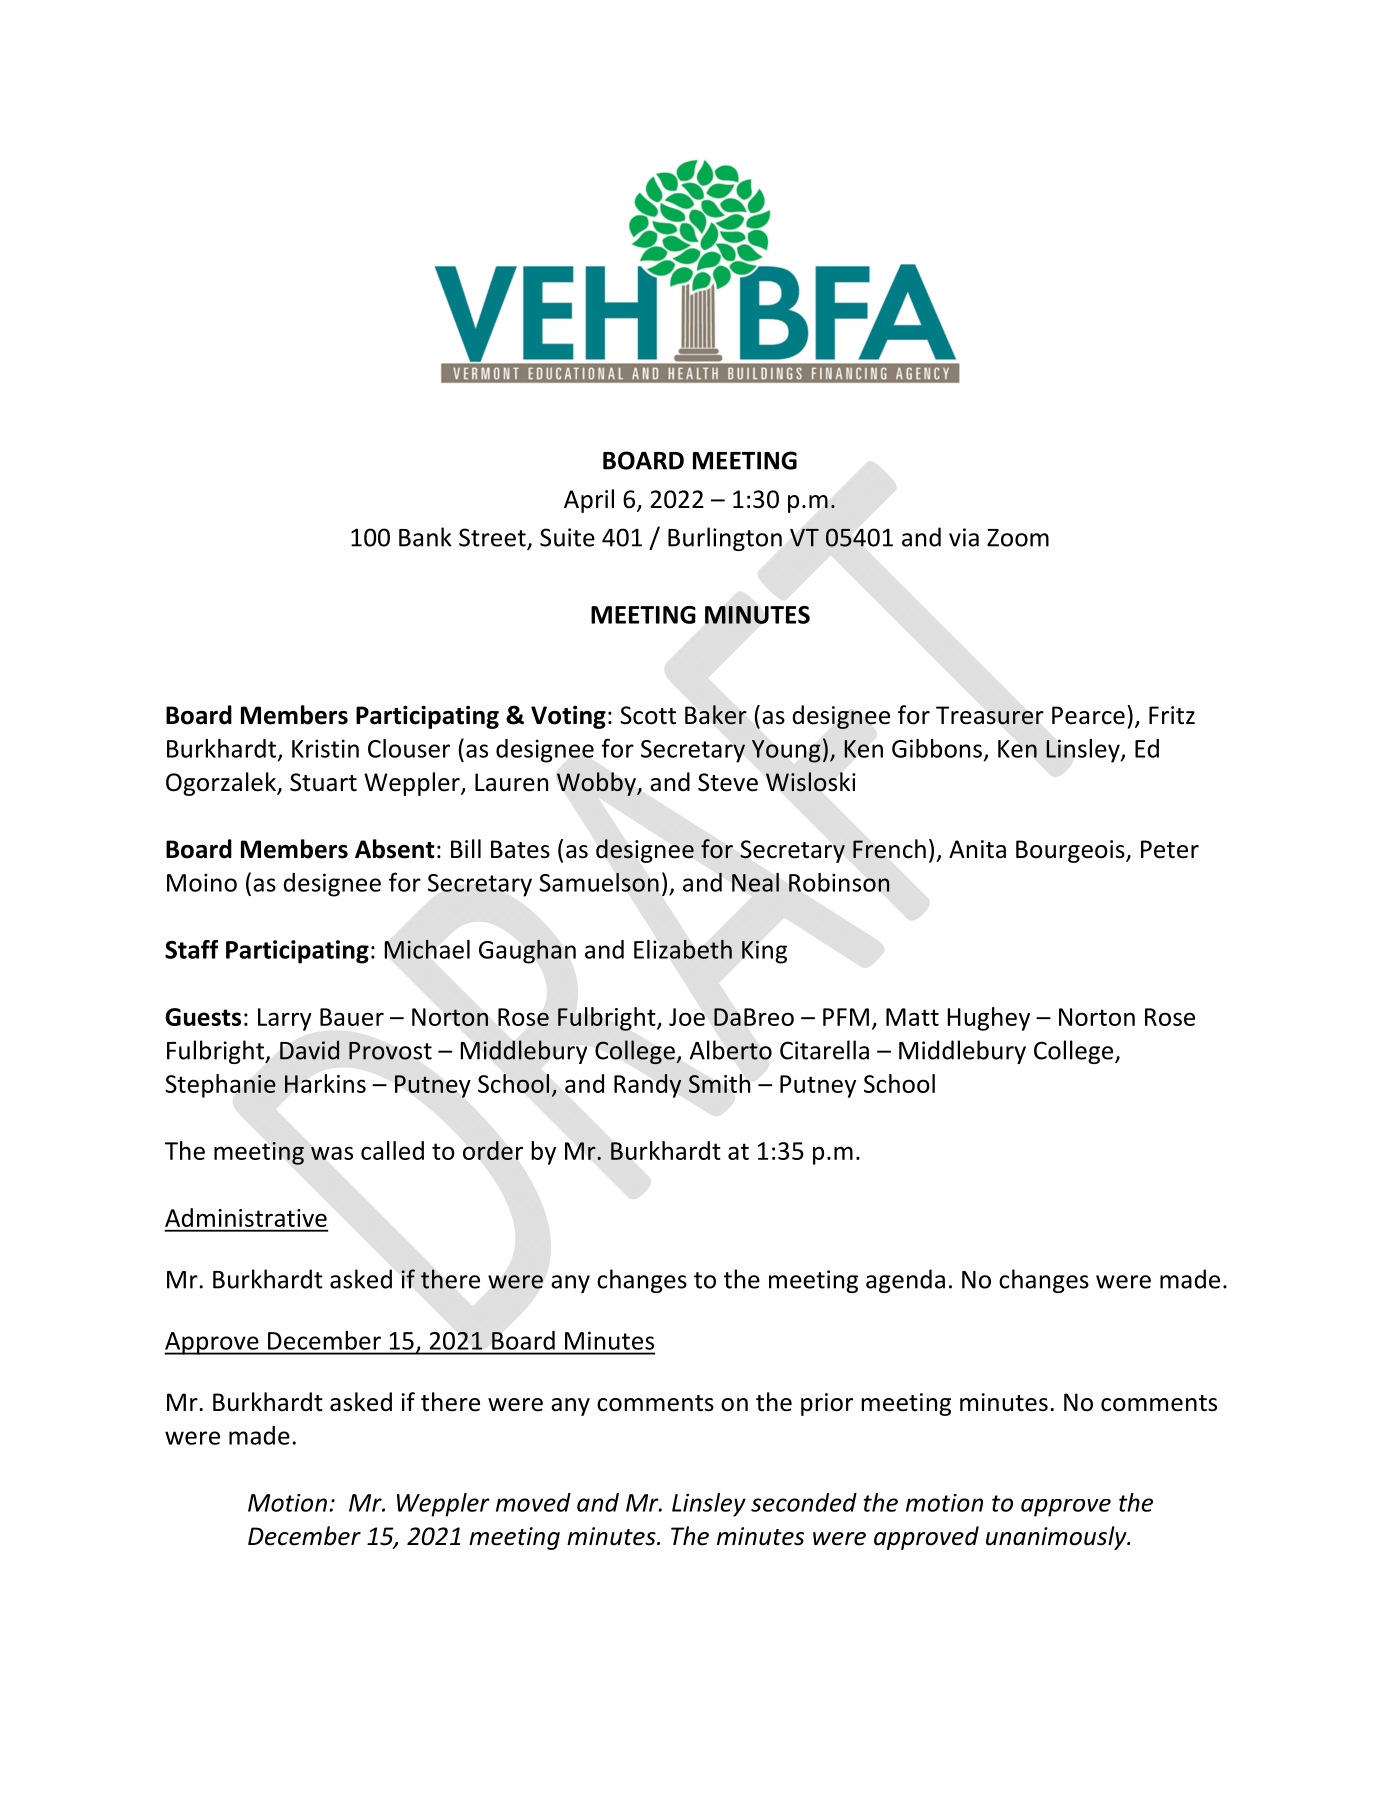  What do you see at coordinates (728, 782) in the screenshot?
I see `Steve` at bounding box center [728, 782].
